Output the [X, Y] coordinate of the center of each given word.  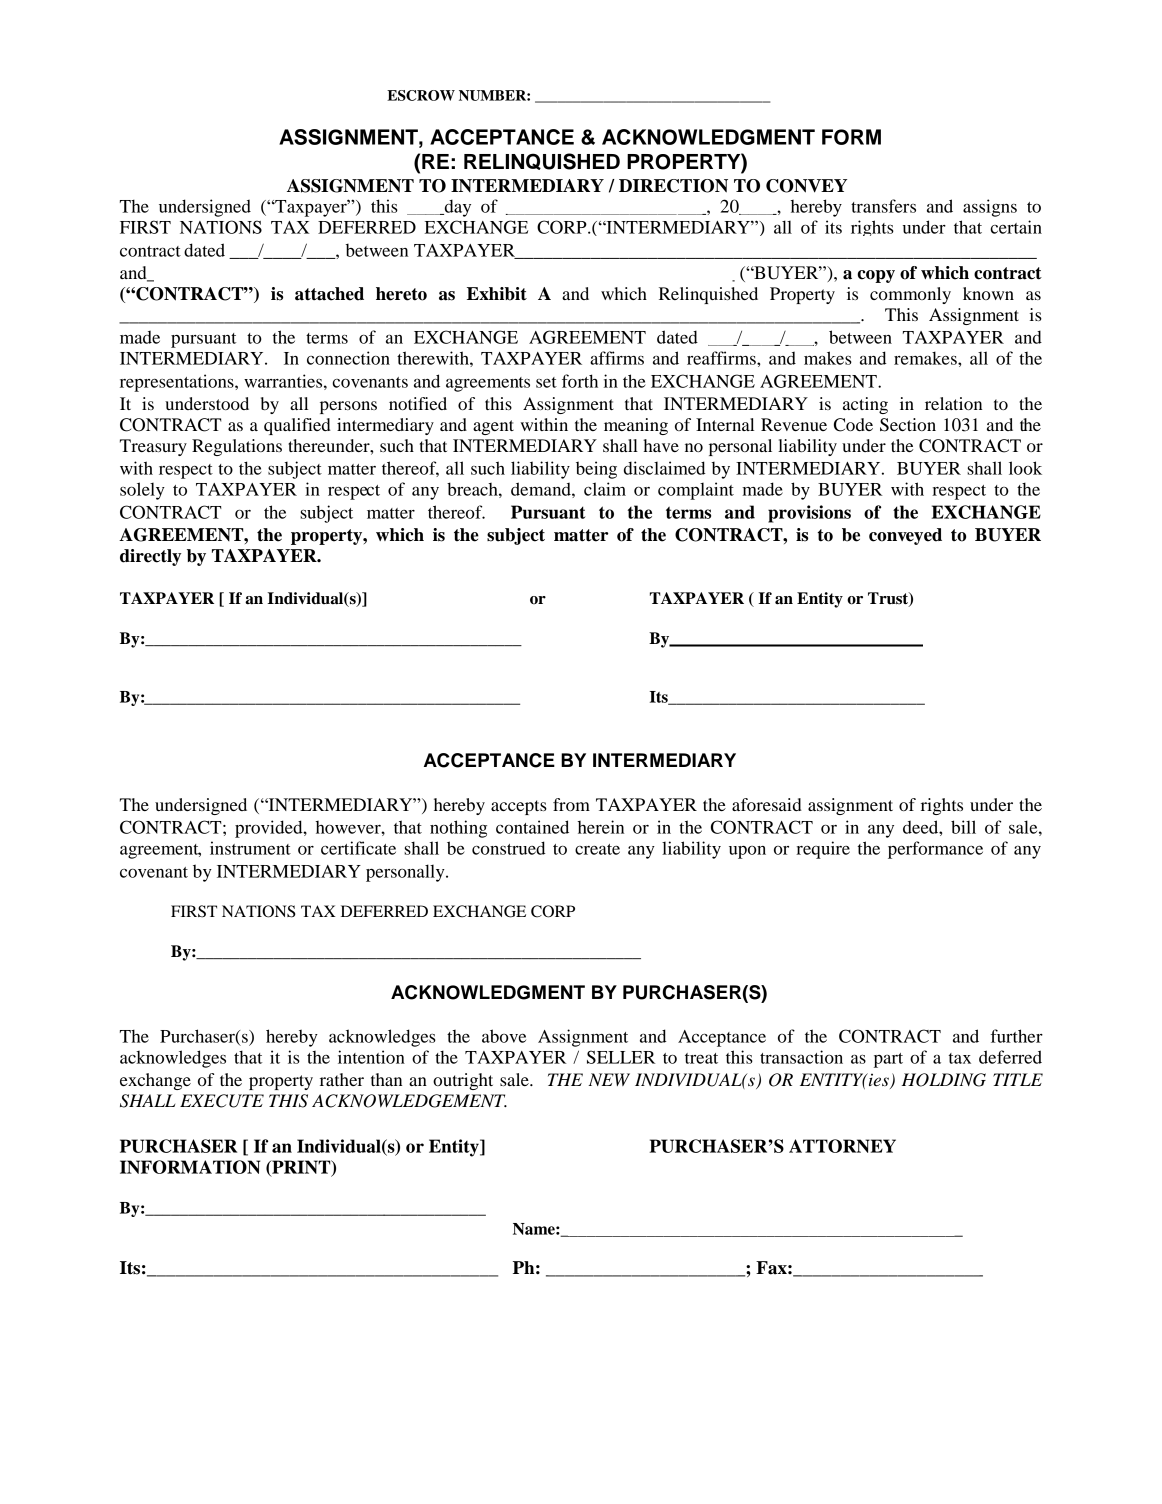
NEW [609, 1079]
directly [150, 557]
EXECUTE [222, 1101]
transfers [883, 206]
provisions [809, 514]
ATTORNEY [842, 1146]
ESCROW [421, 95]
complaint [696, 491]
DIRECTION [673, 186]
